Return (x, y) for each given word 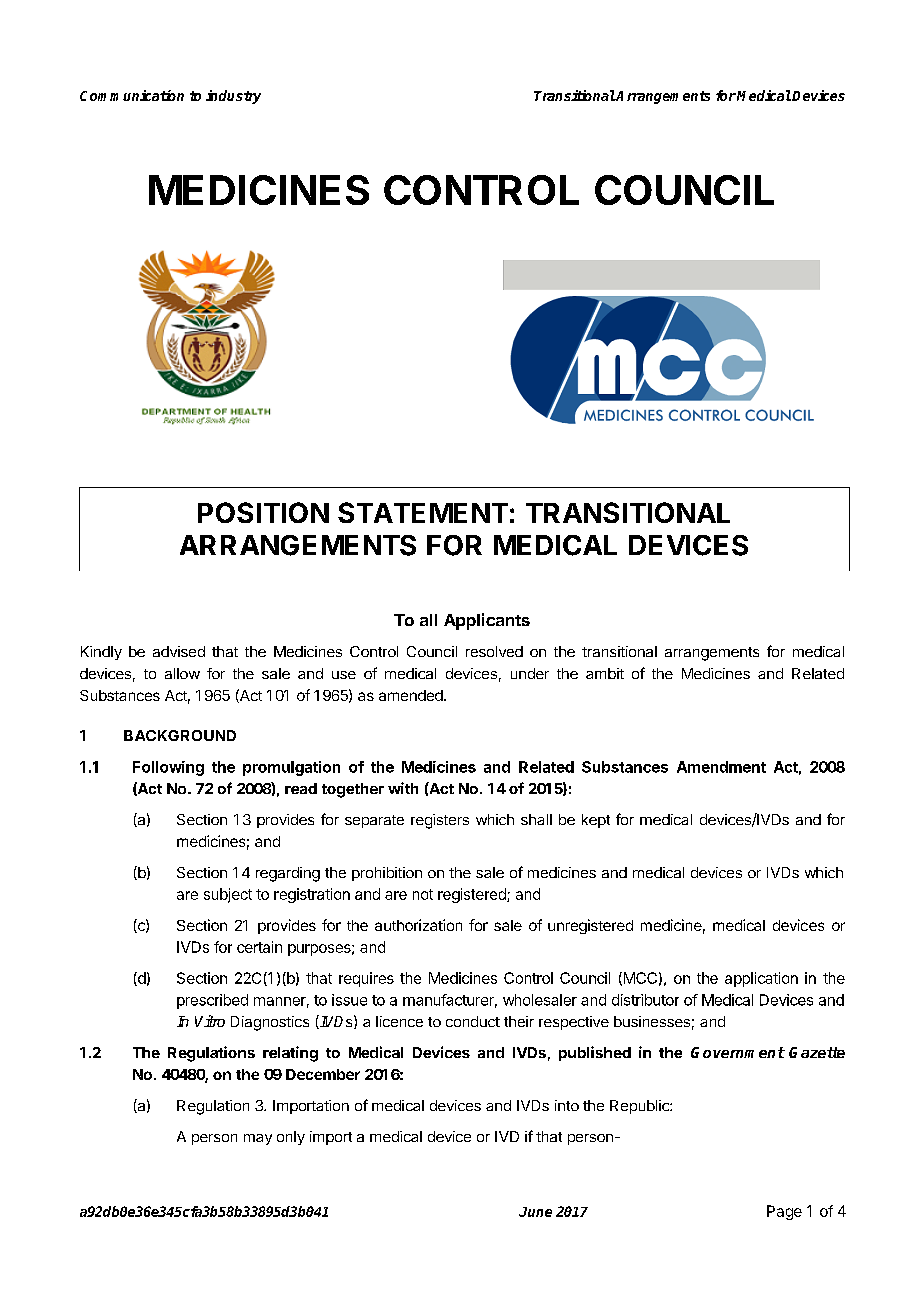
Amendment (721, 767)
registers (440, 821)
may (258, 1139)
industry (233, 97)
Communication (132, 95)
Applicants (487, 621)
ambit (605, 673)
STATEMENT (423, 512)
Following (168, 768)
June (535, 1212)
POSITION (263, 512)
